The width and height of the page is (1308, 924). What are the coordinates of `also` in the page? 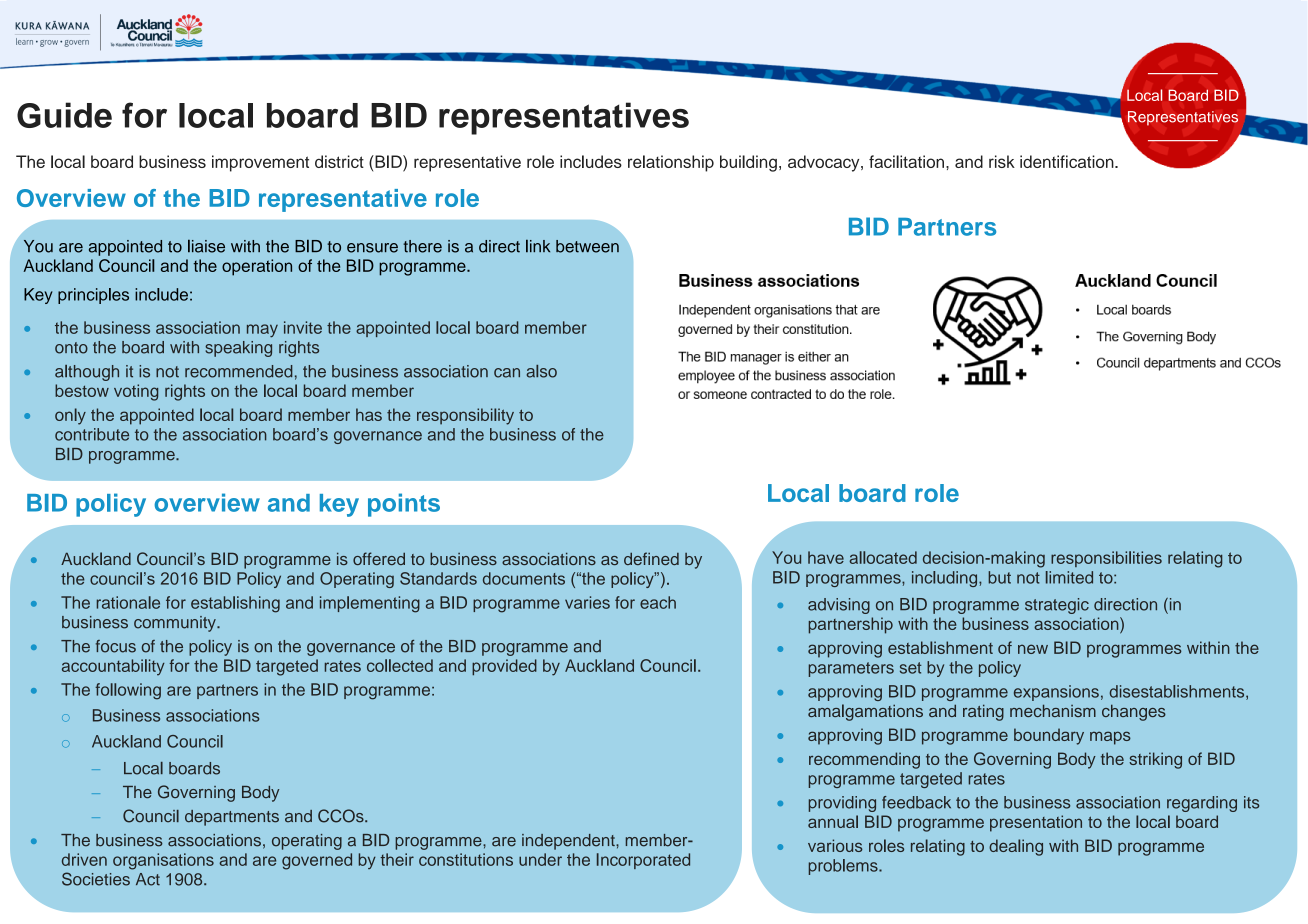 It's located at (541, 371).
